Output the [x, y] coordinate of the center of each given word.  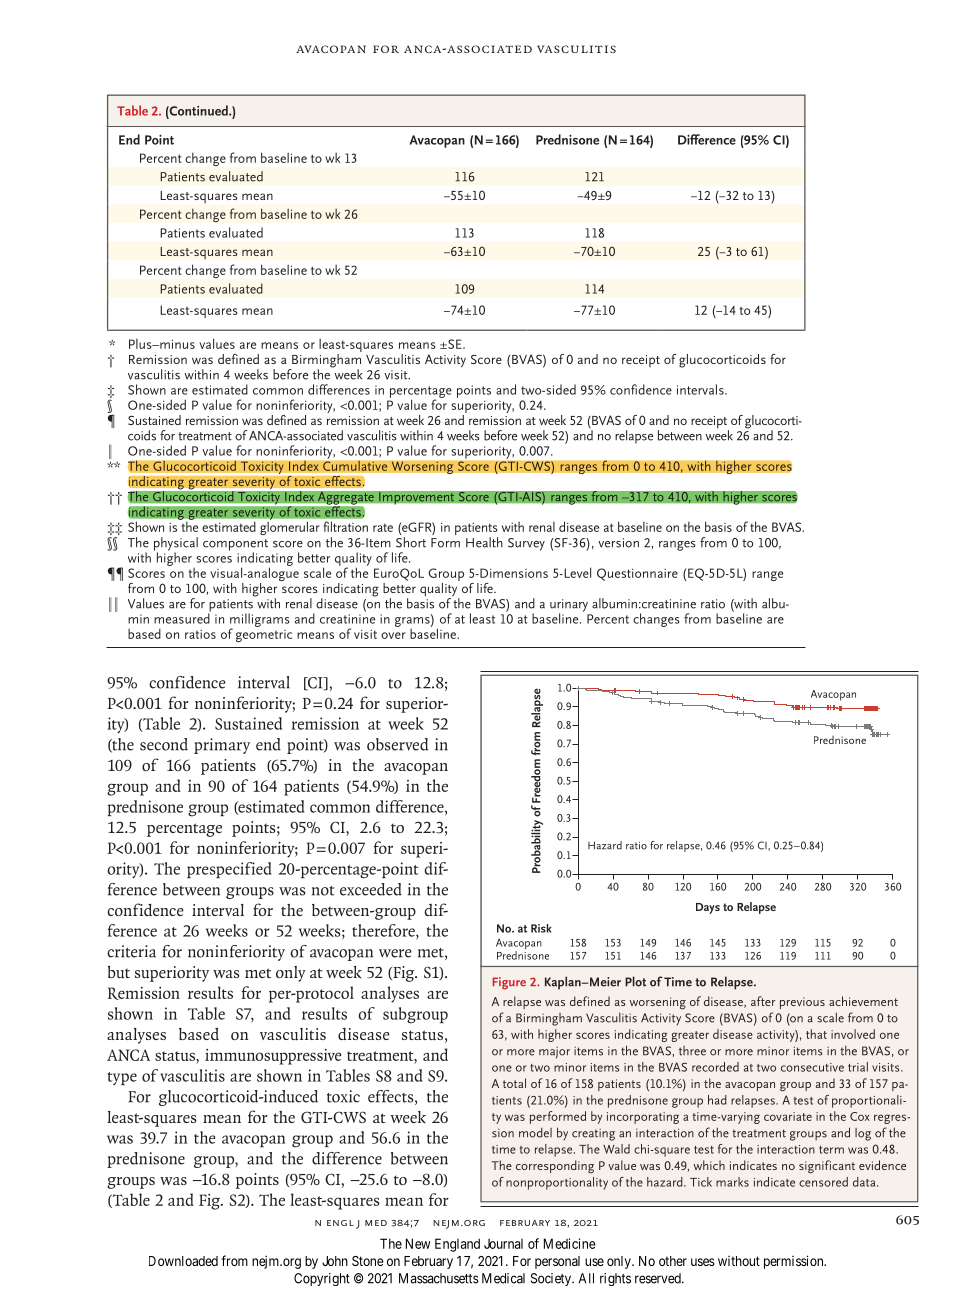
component [235, 546]
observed [397, 744]
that [816, 1034]
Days [708, 908]
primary [222, 746]
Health [484, 542]
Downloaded [183, 1261]
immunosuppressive [273, 1057]
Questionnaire [637, 574]
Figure [509, 983]
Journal [503, 1244]
